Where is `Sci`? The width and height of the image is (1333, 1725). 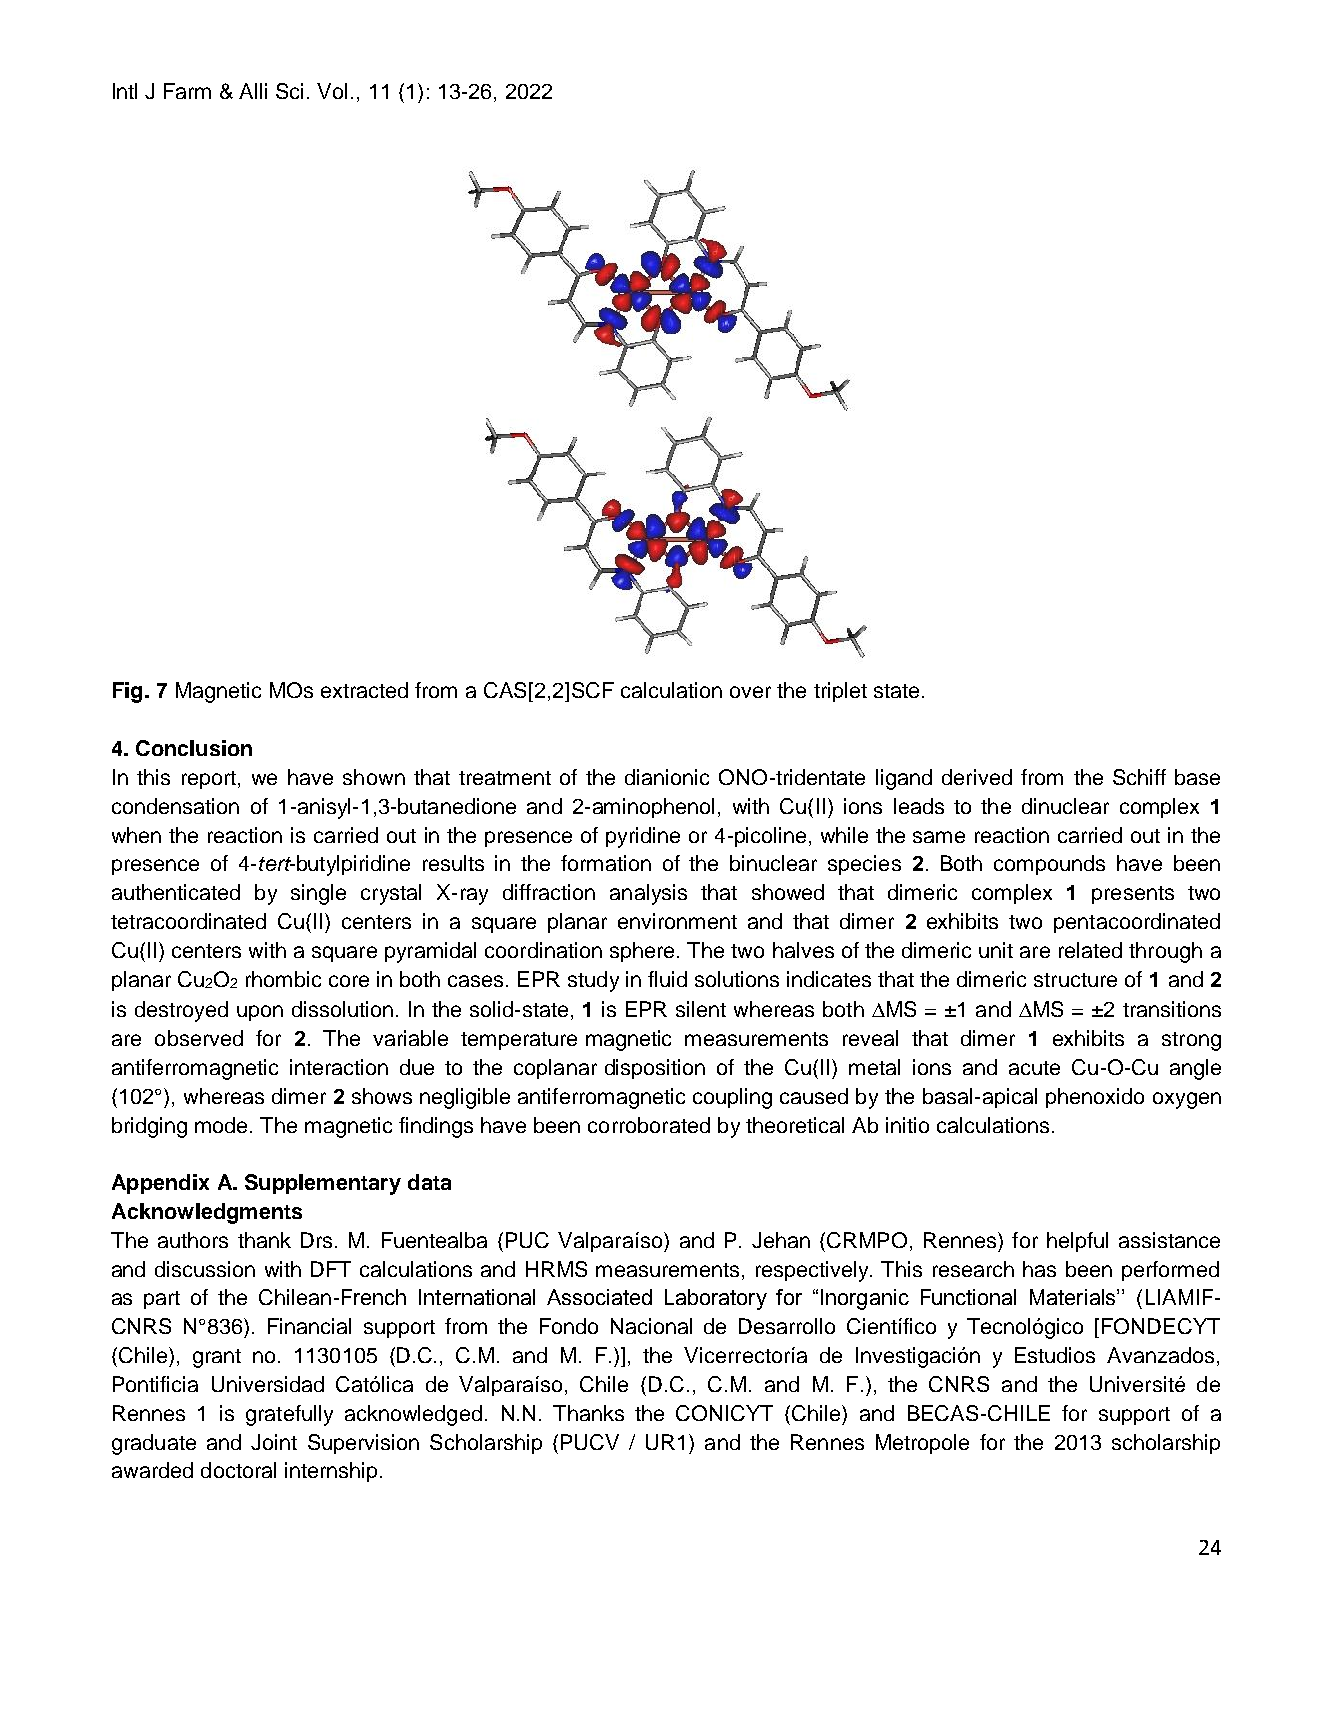 Sci is located at coordinates (289, 91).
